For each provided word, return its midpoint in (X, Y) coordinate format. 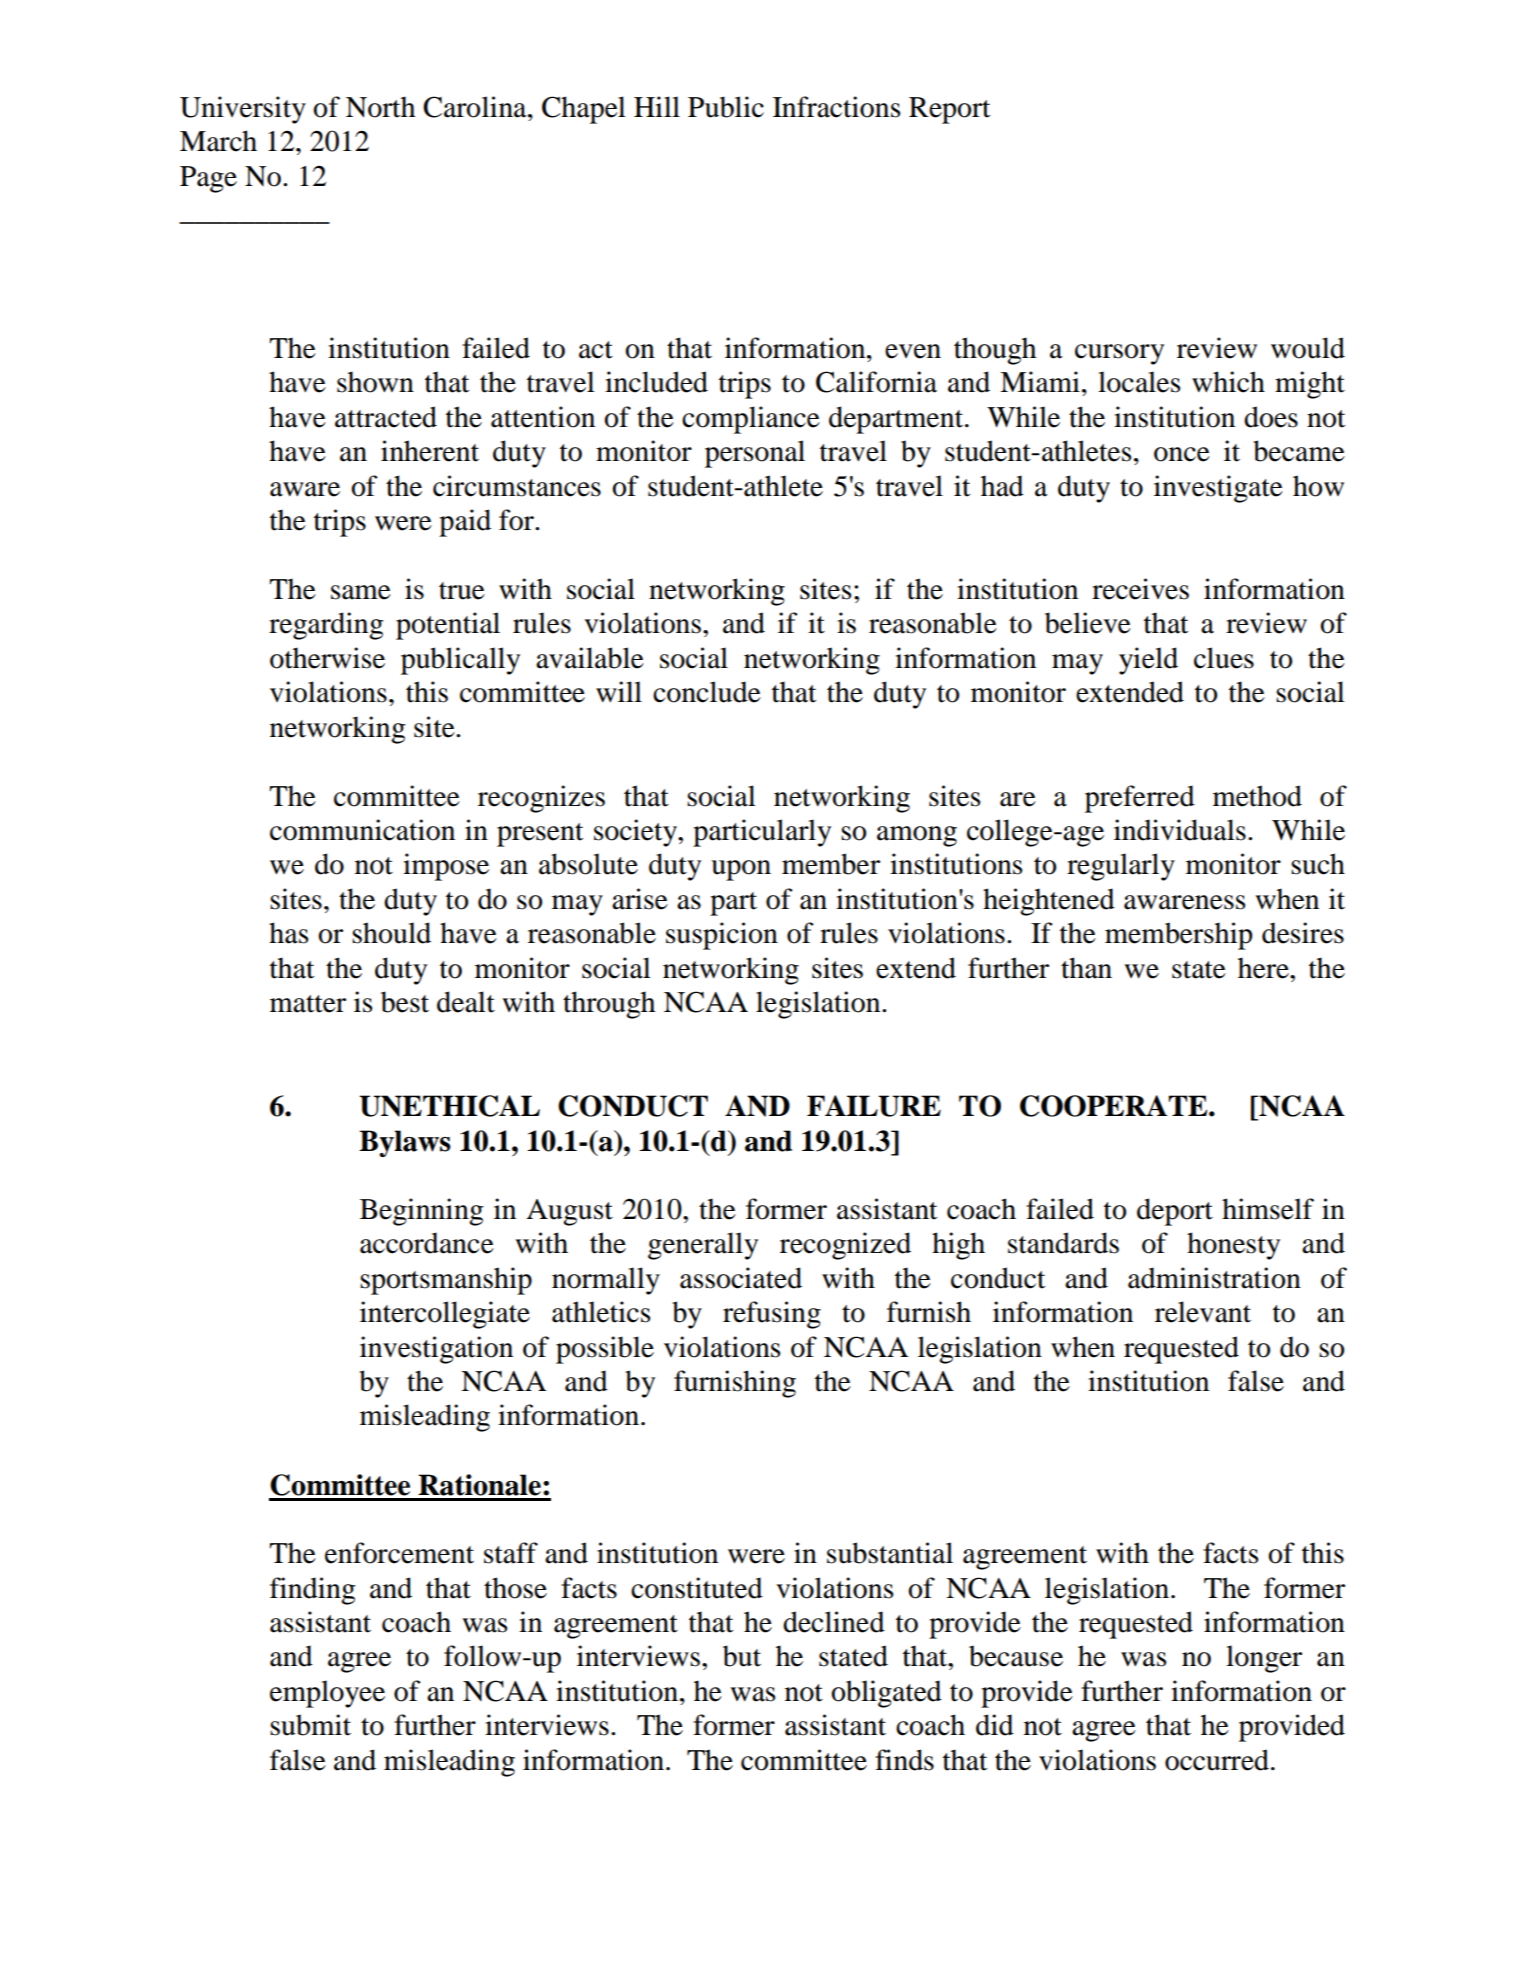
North (380, 107)
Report (949, 110)
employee (327, 1694)
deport (1175, 1212)
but (742, 1656)
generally (703, 1246)
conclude (707, 692)
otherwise (327, 658)
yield (1148, 661)
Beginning (421, 1212)
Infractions (836, 107)
